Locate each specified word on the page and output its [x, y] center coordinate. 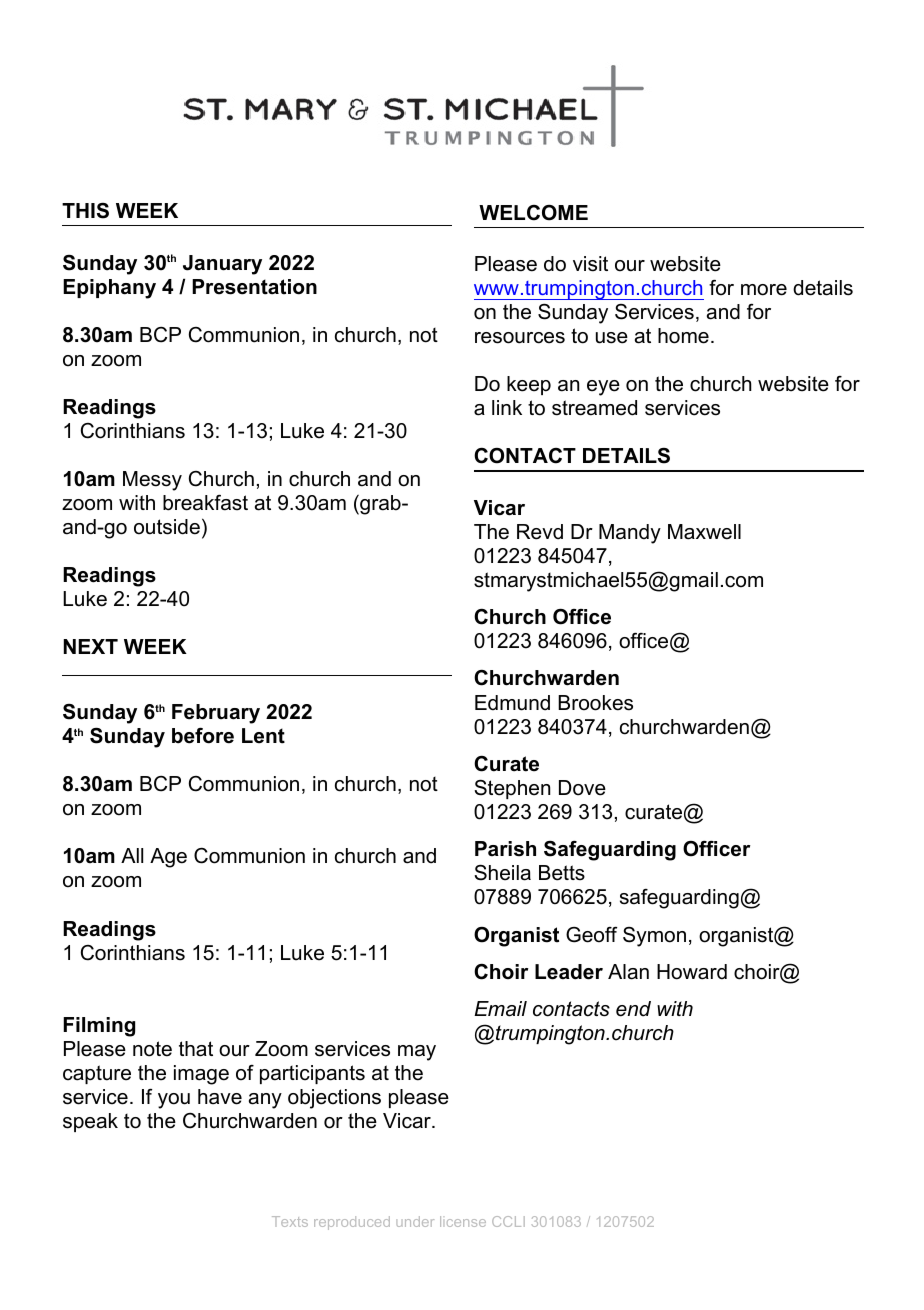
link [507, 407]
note [152, 1049]
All [132, 855]
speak [90, 1122]
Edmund [512, 703]
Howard [692, 972]
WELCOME [533, 213]
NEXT [91, 646]
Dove [582, 788]
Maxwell [704, 532]
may [417, 1053]
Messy [152, 481]
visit [590, 264]
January [222, 265]
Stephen [512, 789]
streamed [594, 408]
